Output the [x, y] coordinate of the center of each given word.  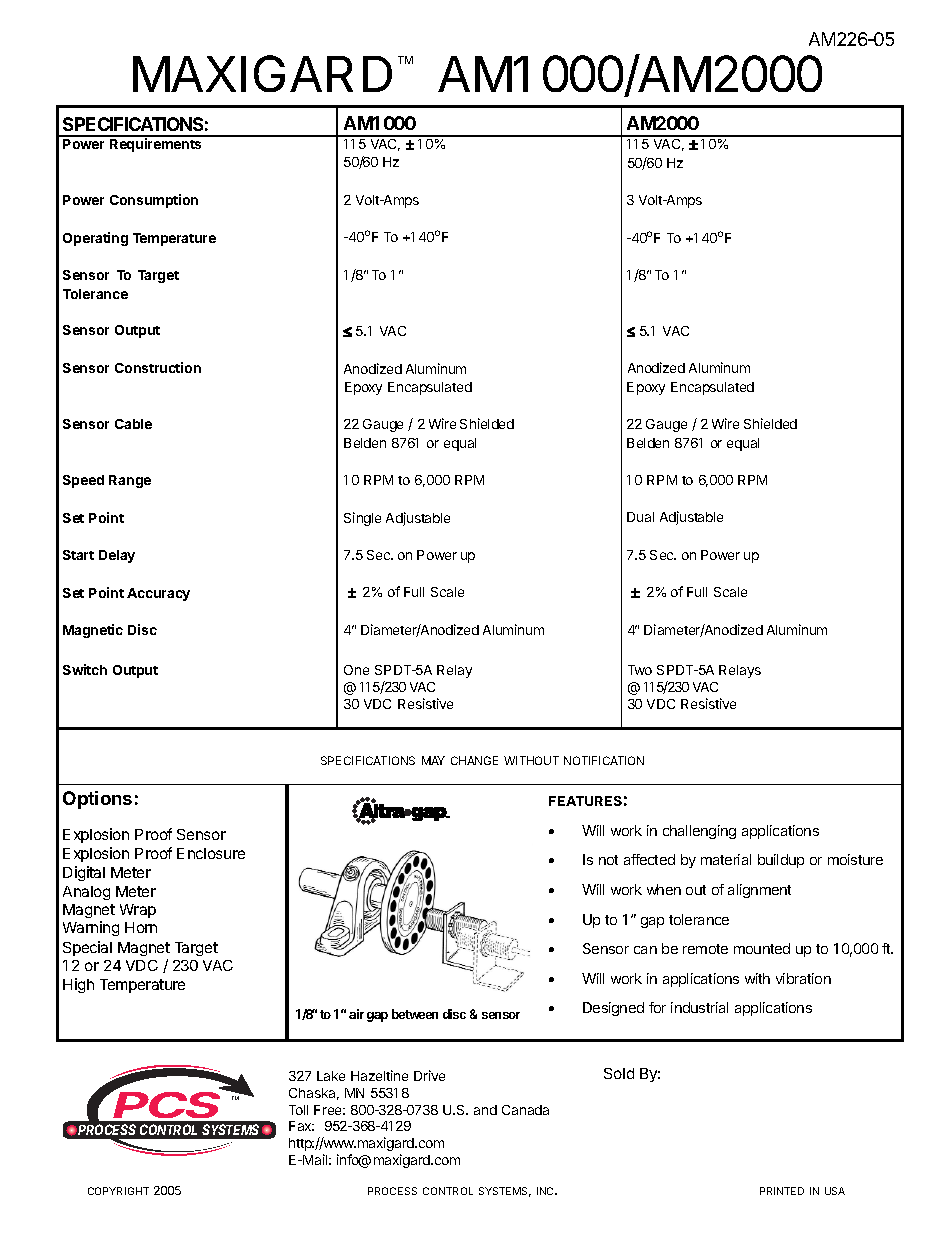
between [415, 1014]
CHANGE [474, 760]
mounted [762, 948]
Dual [640, 517]
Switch [85, 669]
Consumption [154, 201]
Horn [141, 927]
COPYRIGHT [118, 1191]
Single [362, 519]
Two [640, 670]
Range [130, 481]
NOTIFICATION [604, 760]
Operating [95, 239]
